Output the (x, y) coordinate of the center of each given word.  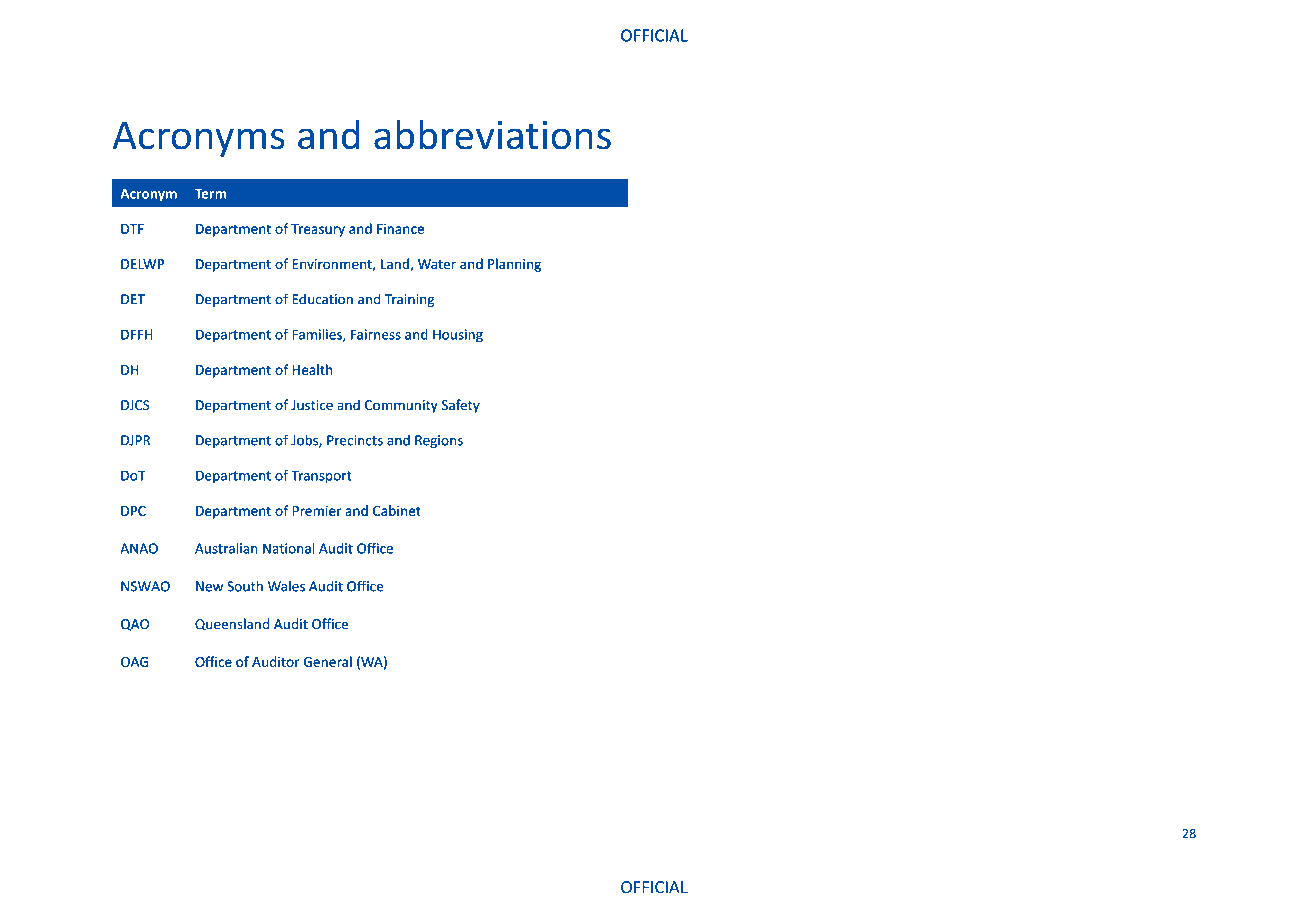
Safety (461, 406)
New (209, 586)
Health (312, 369)
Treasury (318, 230)
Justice (312, 405)
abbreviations (492, 134)
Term (210, 194)
